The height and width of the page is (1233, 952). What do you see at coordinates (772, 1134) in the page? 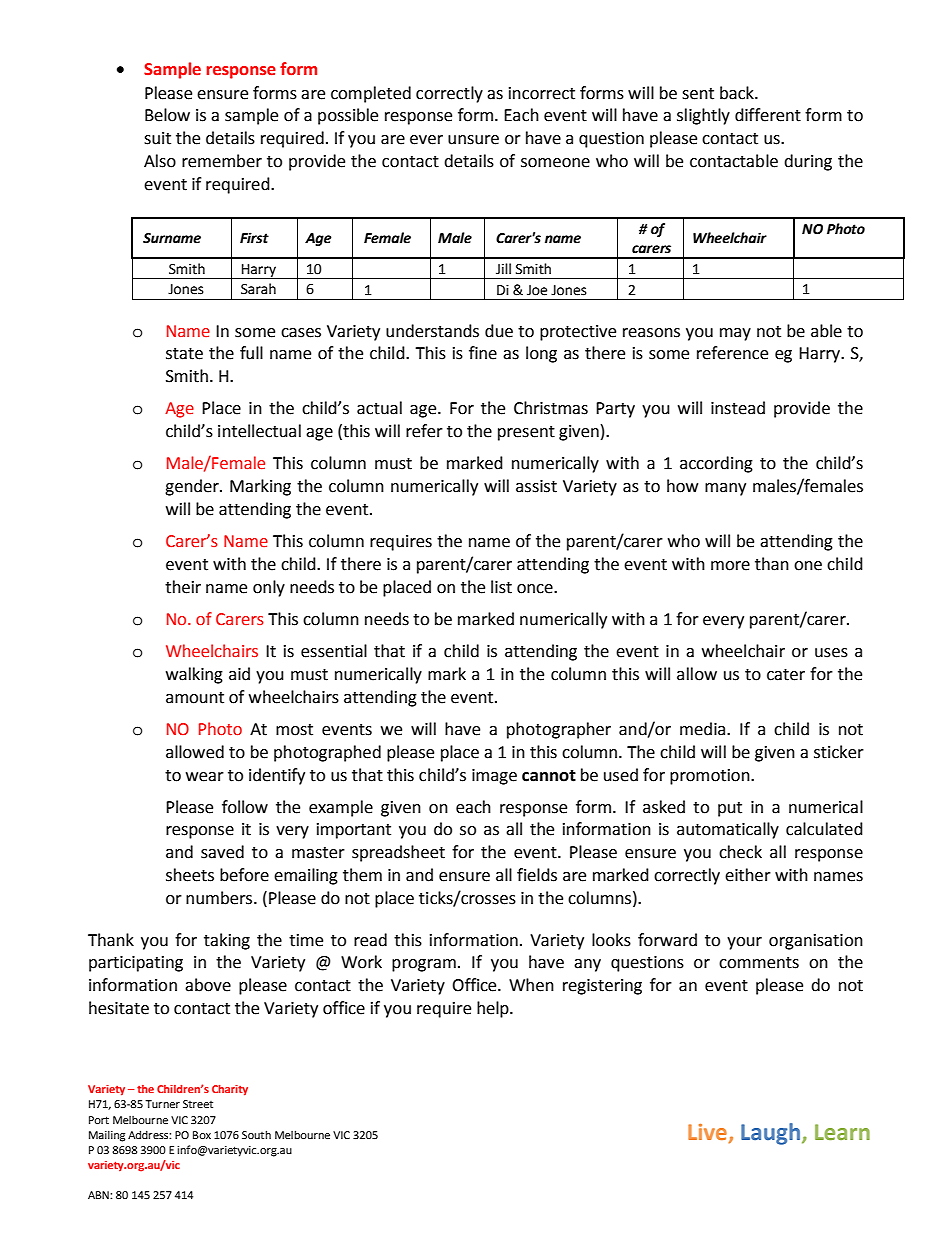
I see `Laugh` at bounding box center [772, 1134].
